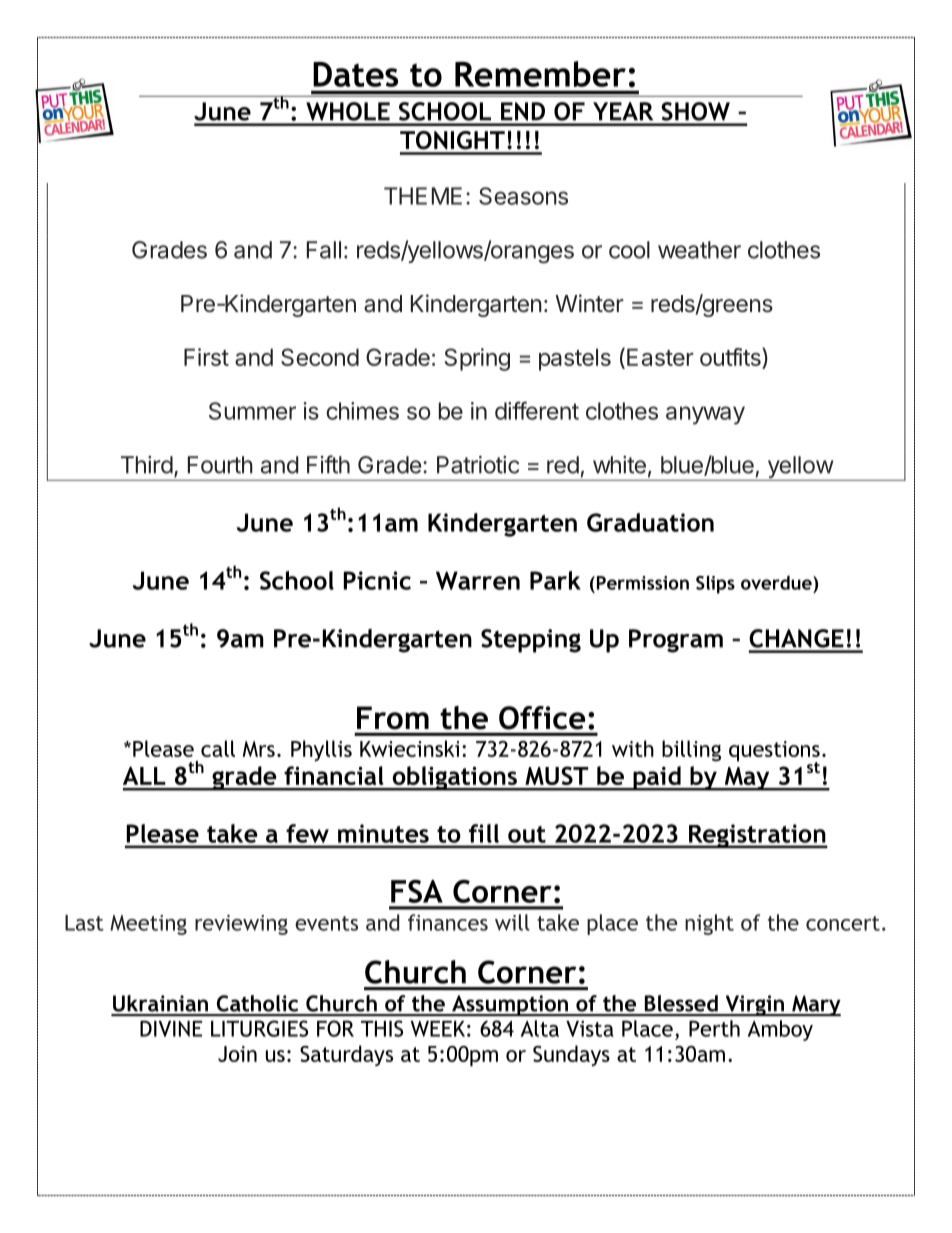 The width and height of the screenshot is (952, 1233). What do you see at coordinates (774, 752) in the screenshot?
I see `questions` at bounding box center [774, 752].
